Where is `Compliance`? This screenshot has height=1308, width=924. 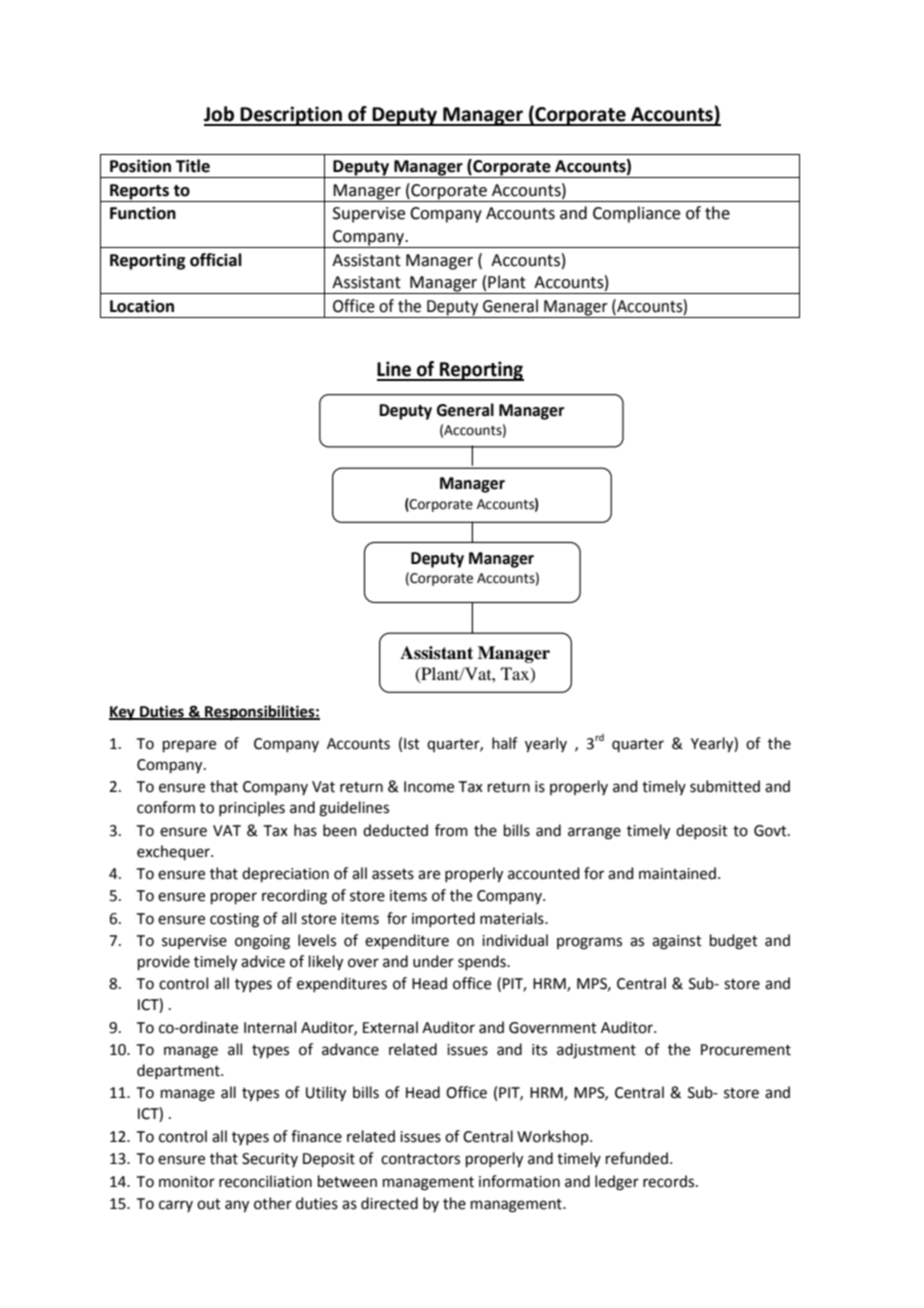 Compliance is located at coordinates (636, 214).
